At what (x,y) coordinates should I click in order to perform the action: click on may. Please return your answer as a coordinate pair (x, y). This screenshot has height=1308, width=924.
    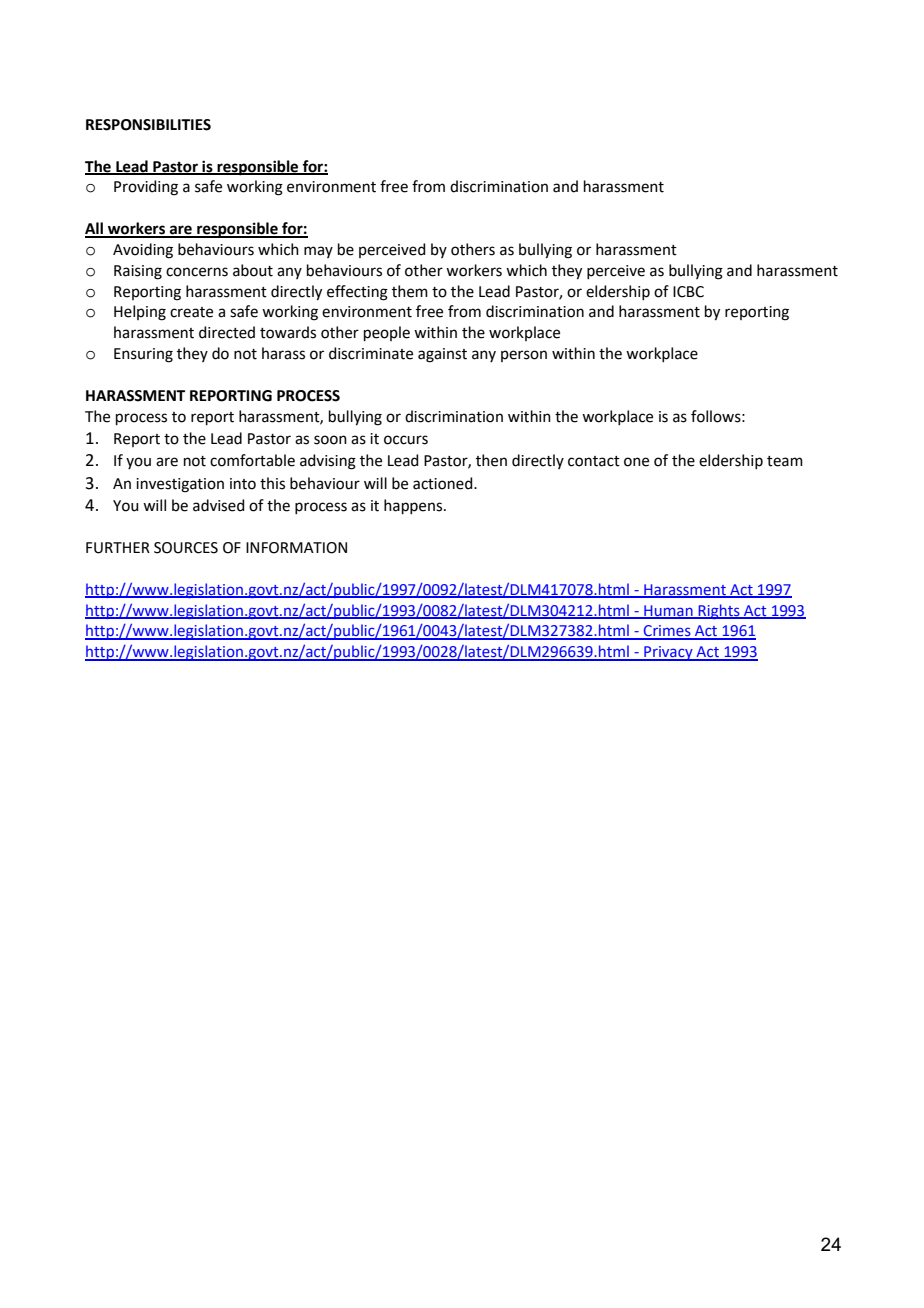
    Looking at the image, I should click on (318, 252).
